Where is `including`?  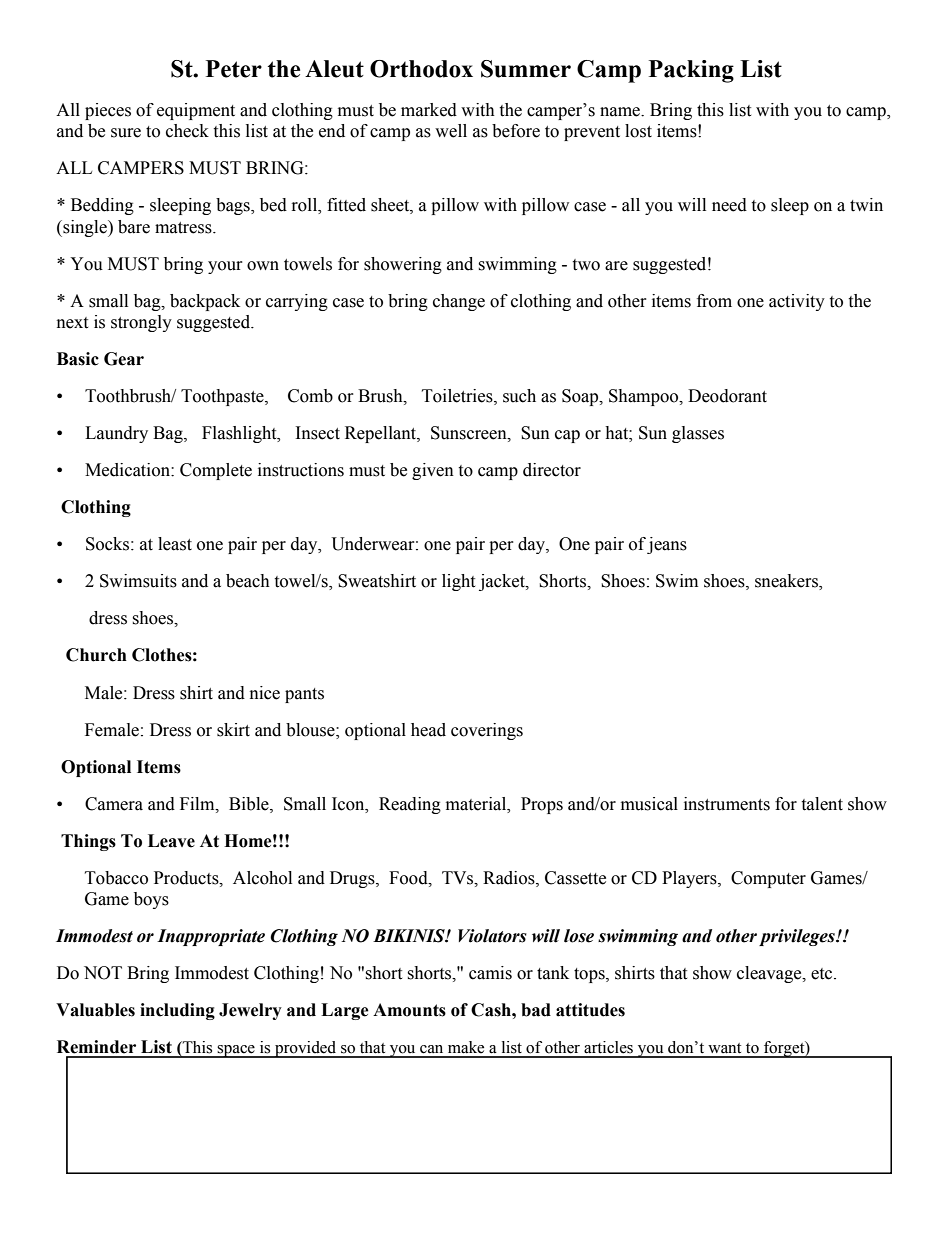 including is located at coordinates (177, 1011).
